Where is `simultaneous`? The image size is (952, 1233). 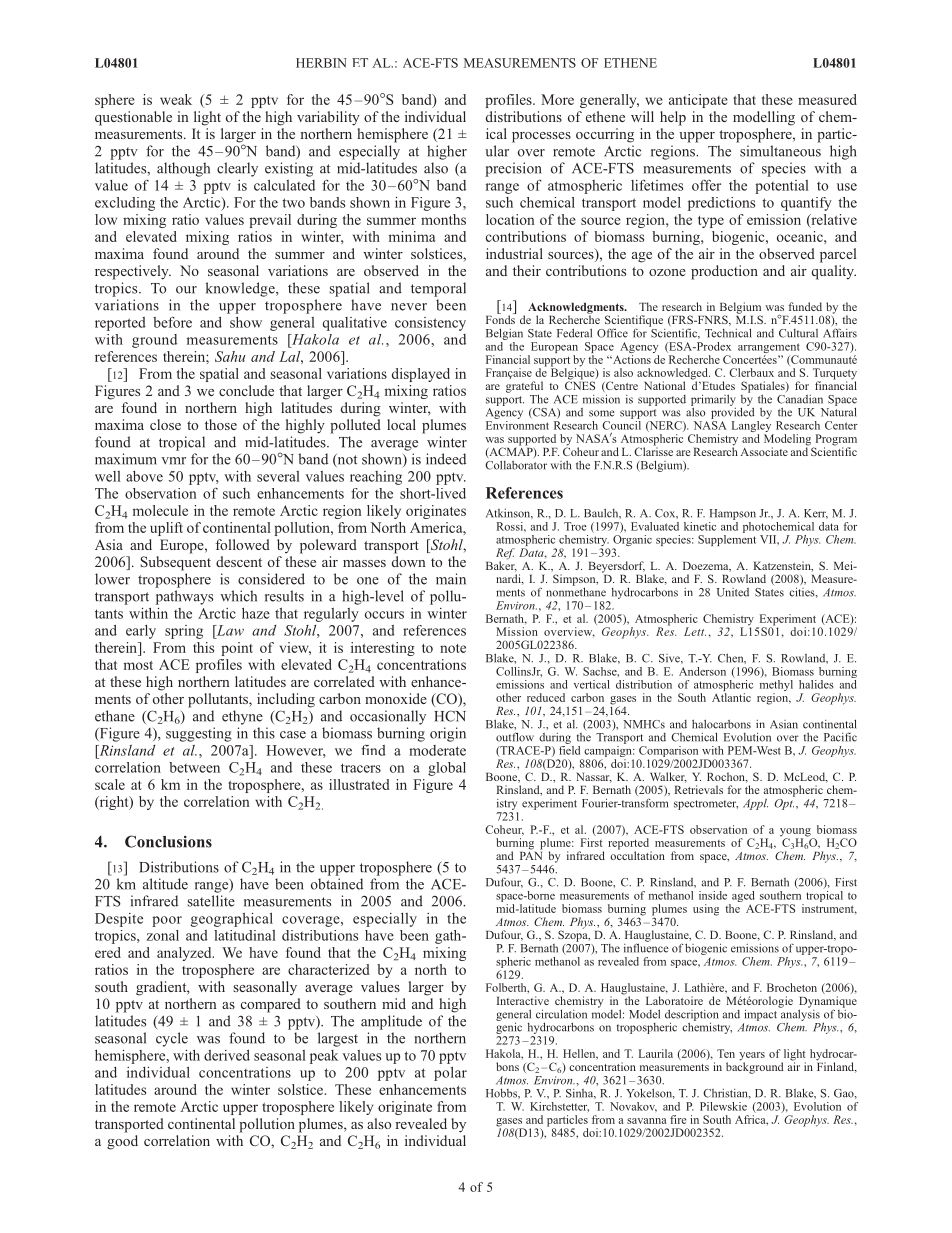 simultaneous is located at coordinates (780, 151).
